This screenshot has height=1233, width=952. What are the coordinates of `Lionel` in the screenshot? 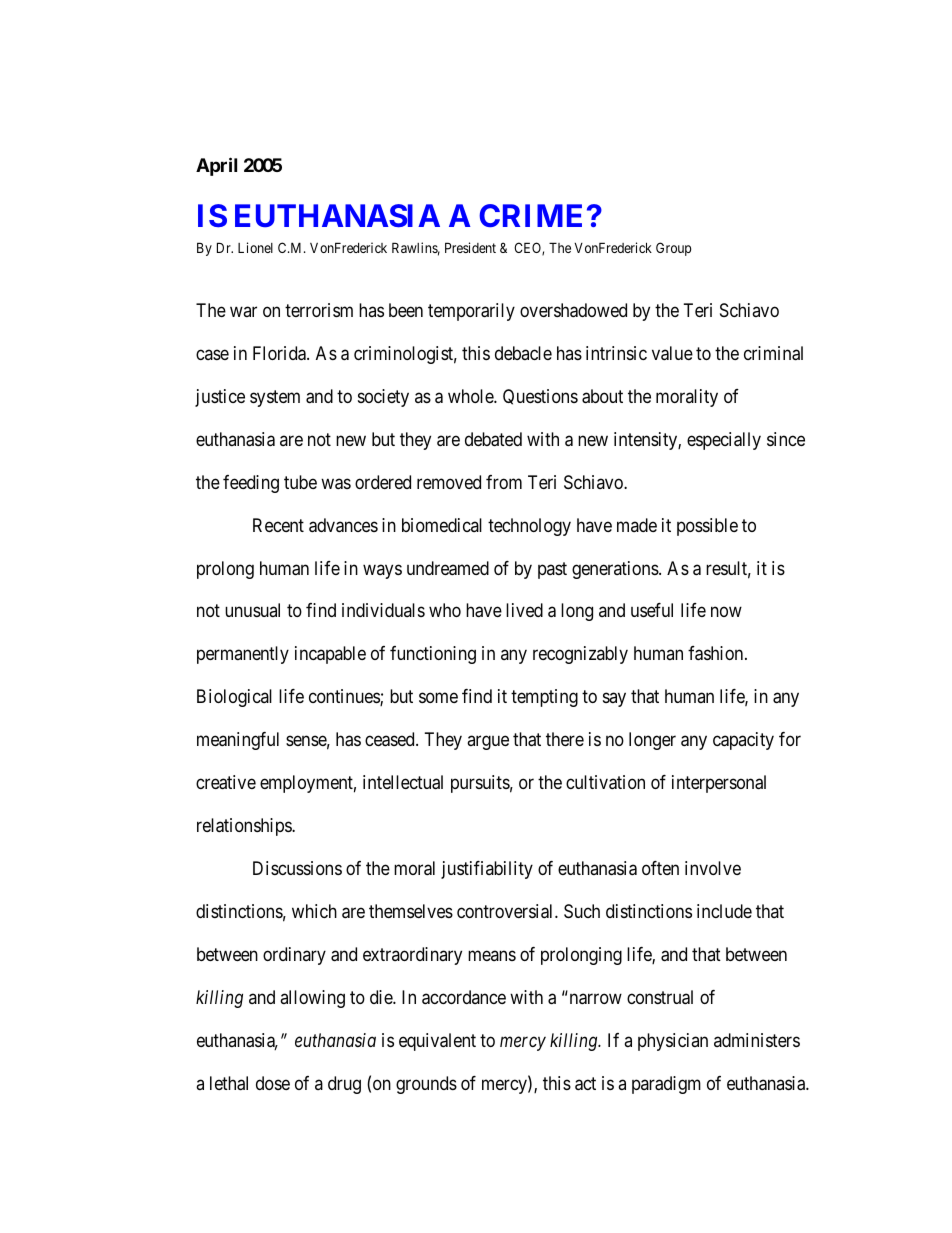 It's located at (255, 247).
